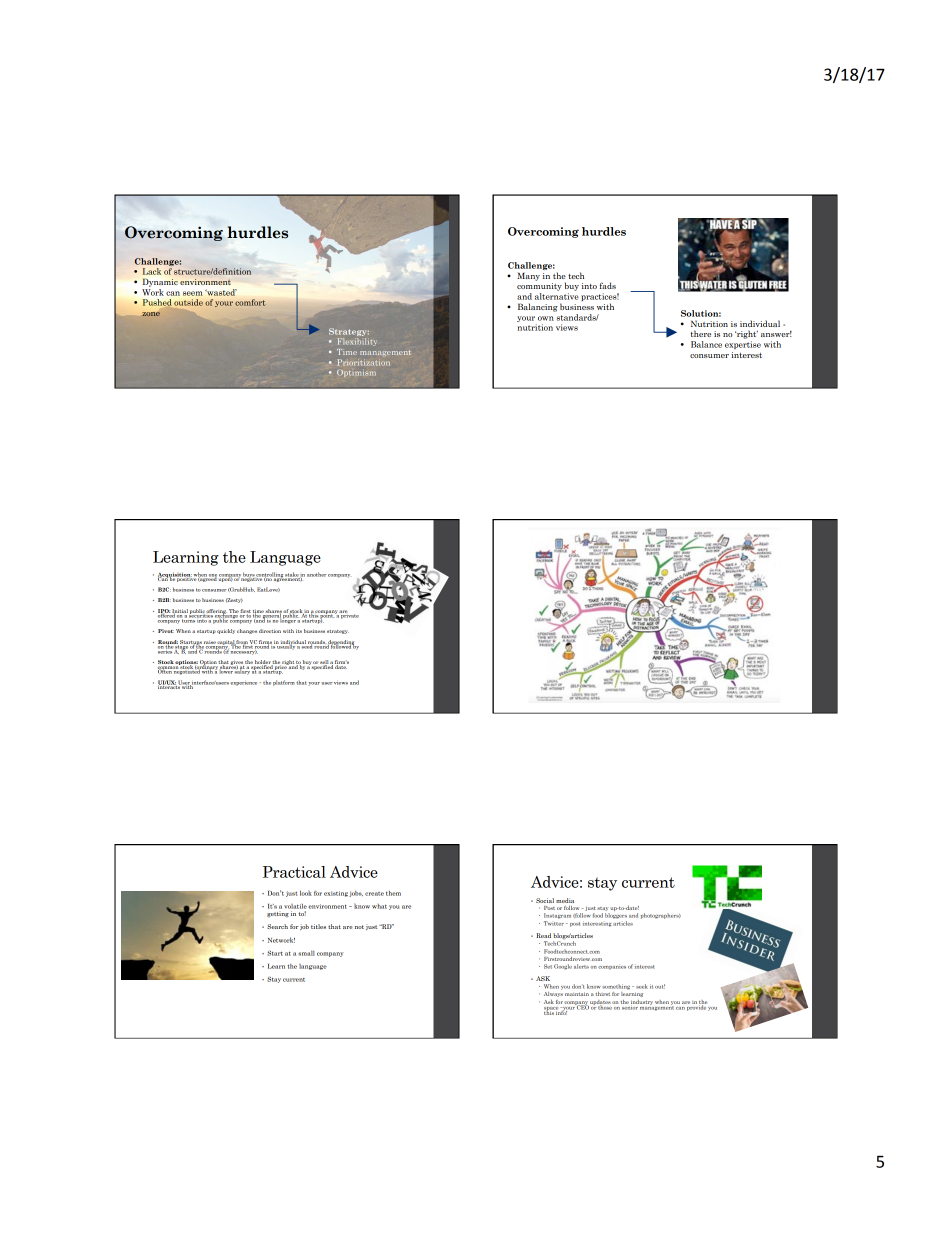  What do you see at coordinates (642, 986) in the screenshot?
I see `seek` at bounding box center [642, 986].
